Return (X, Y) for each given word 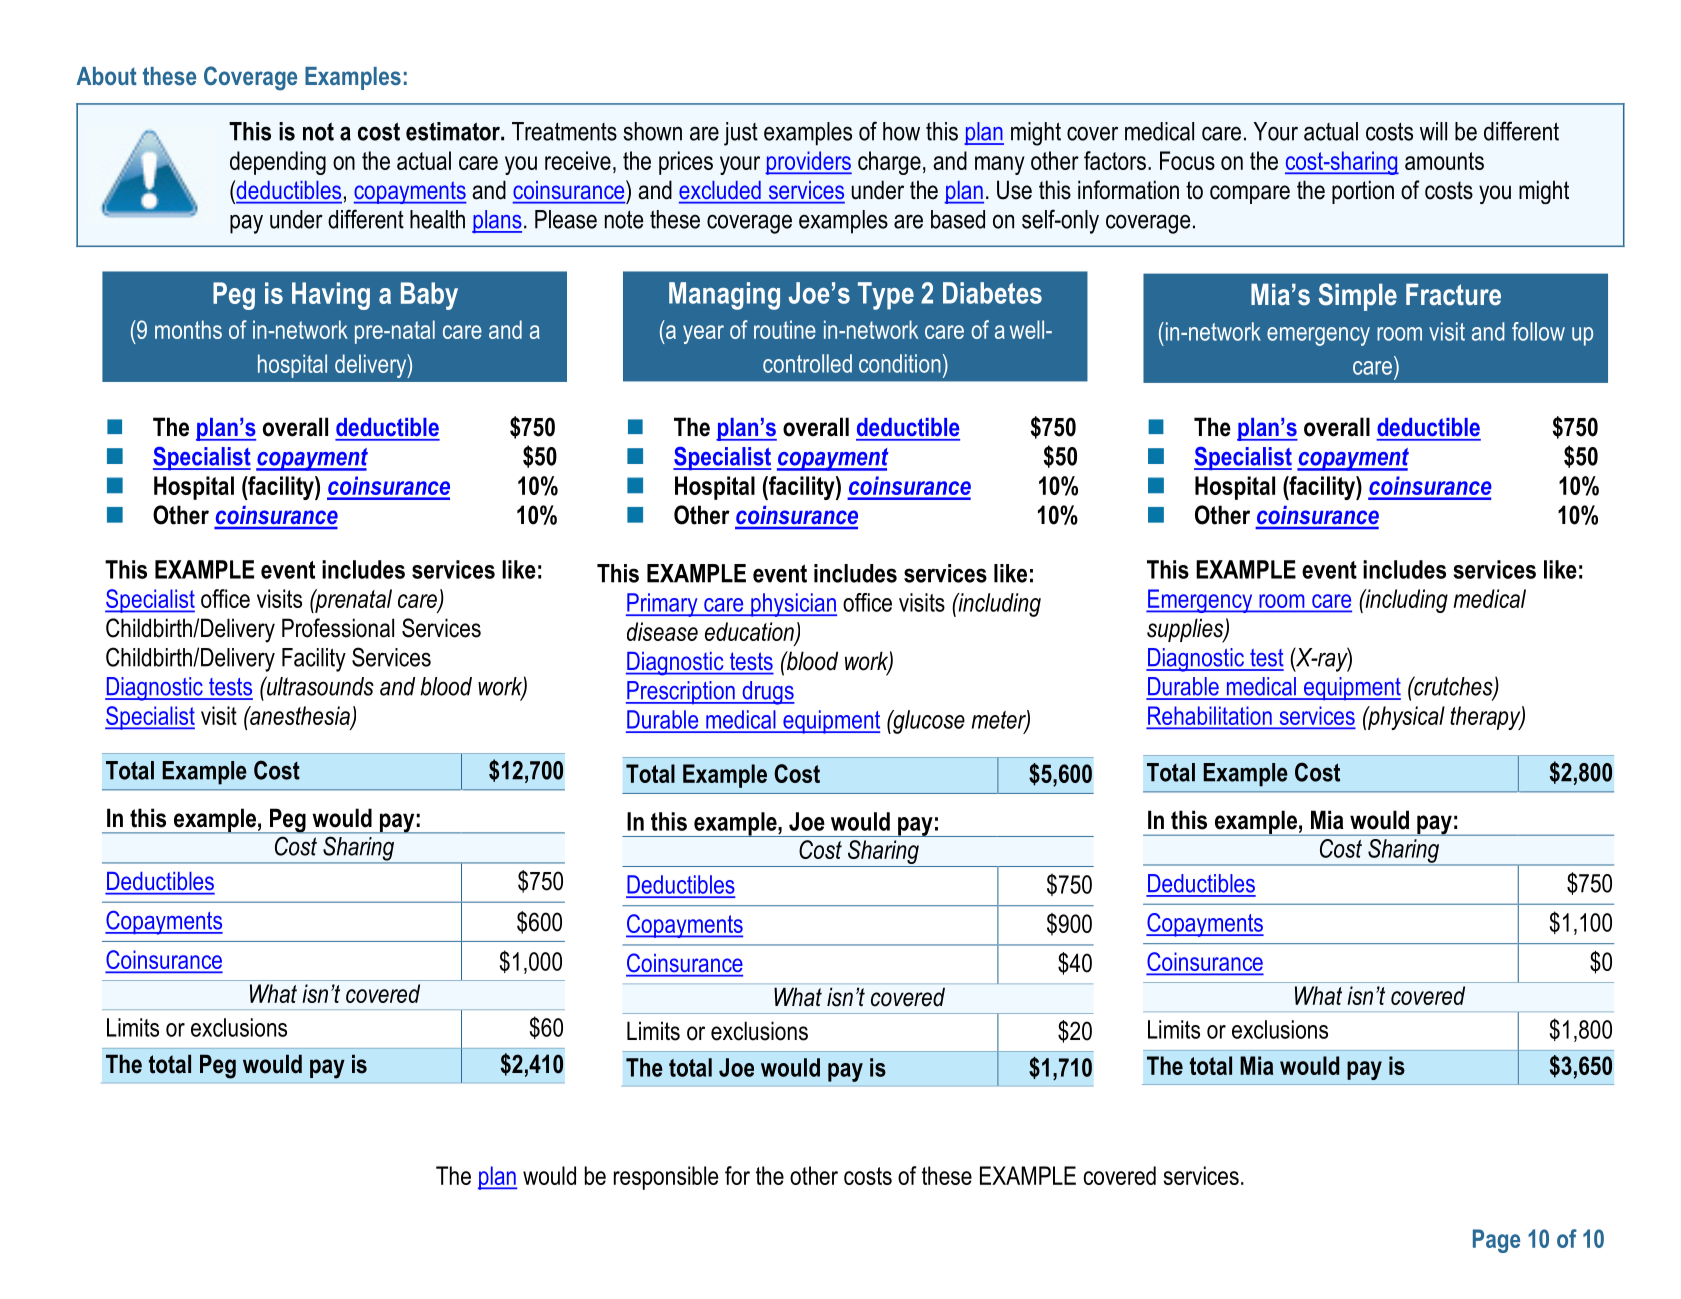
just (741, 134)
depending (278, 163)
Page (1496, 1241)
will (1433, 131)
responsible (666, 1178)
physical (1405, 718)
